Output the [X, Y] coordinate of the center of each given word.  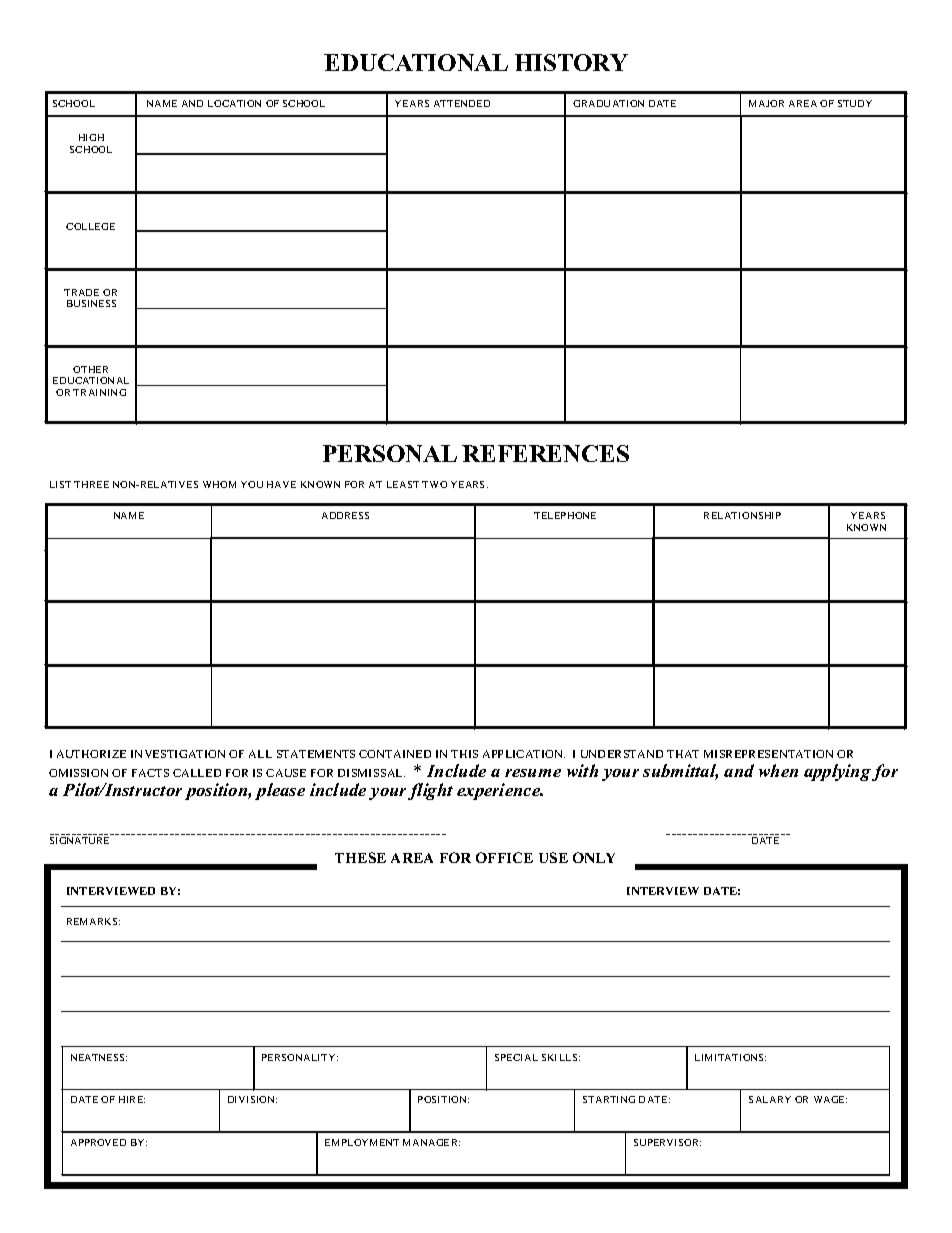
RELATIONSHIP [742, 515]
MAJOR [766, 103]
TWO [434, 484]
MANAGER [431, 1142]
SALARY [770, 1099]
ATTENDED [462, 103]
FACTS [150, 773]
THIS [464, 754]
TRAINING [99, 392]
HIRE [132, 1099]
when [778, 770]
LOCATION [234, 103]
